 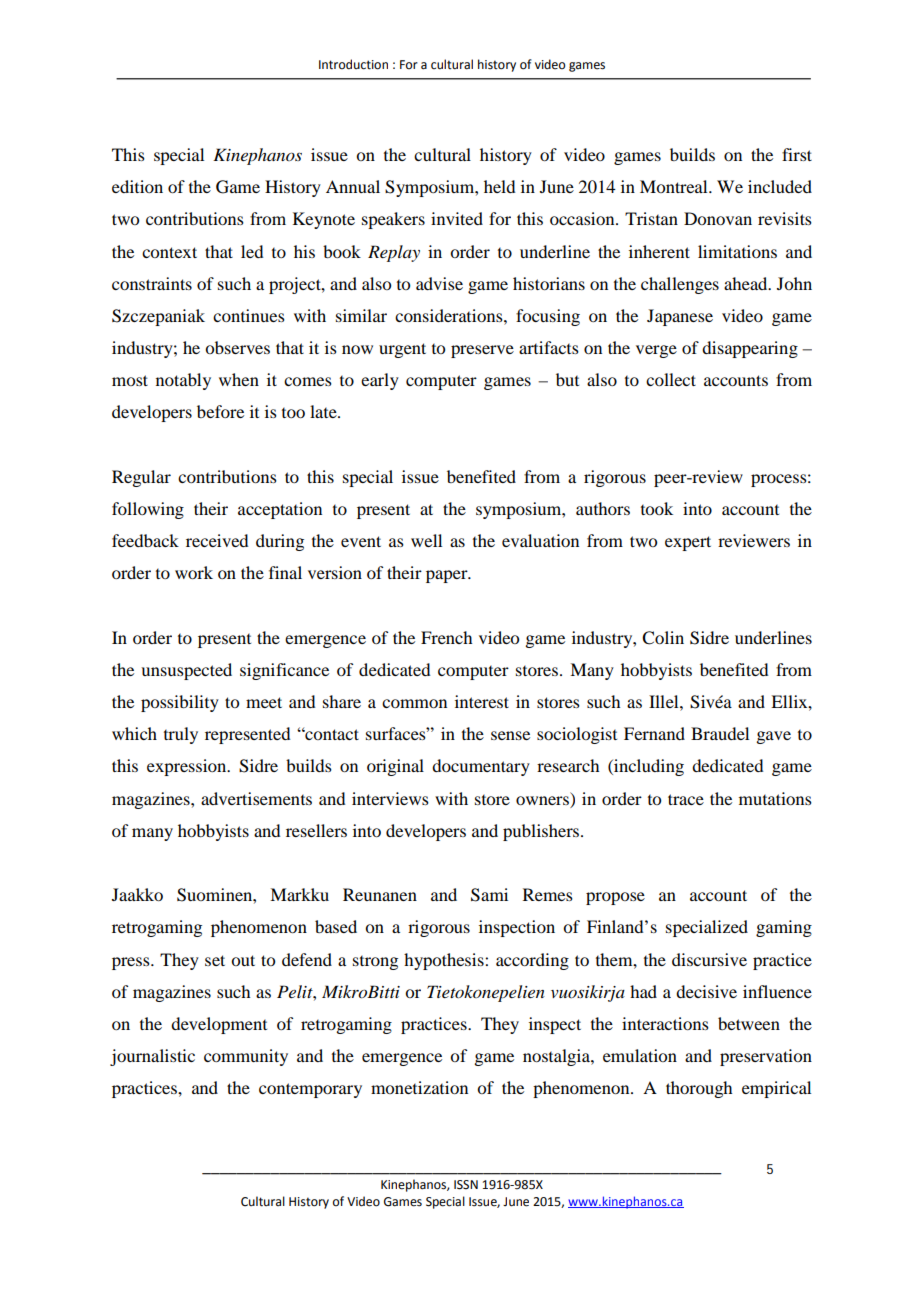 What do you see at coordinates (137, 186) in the page?
I see `edition` at bounding box center [137, 186].
